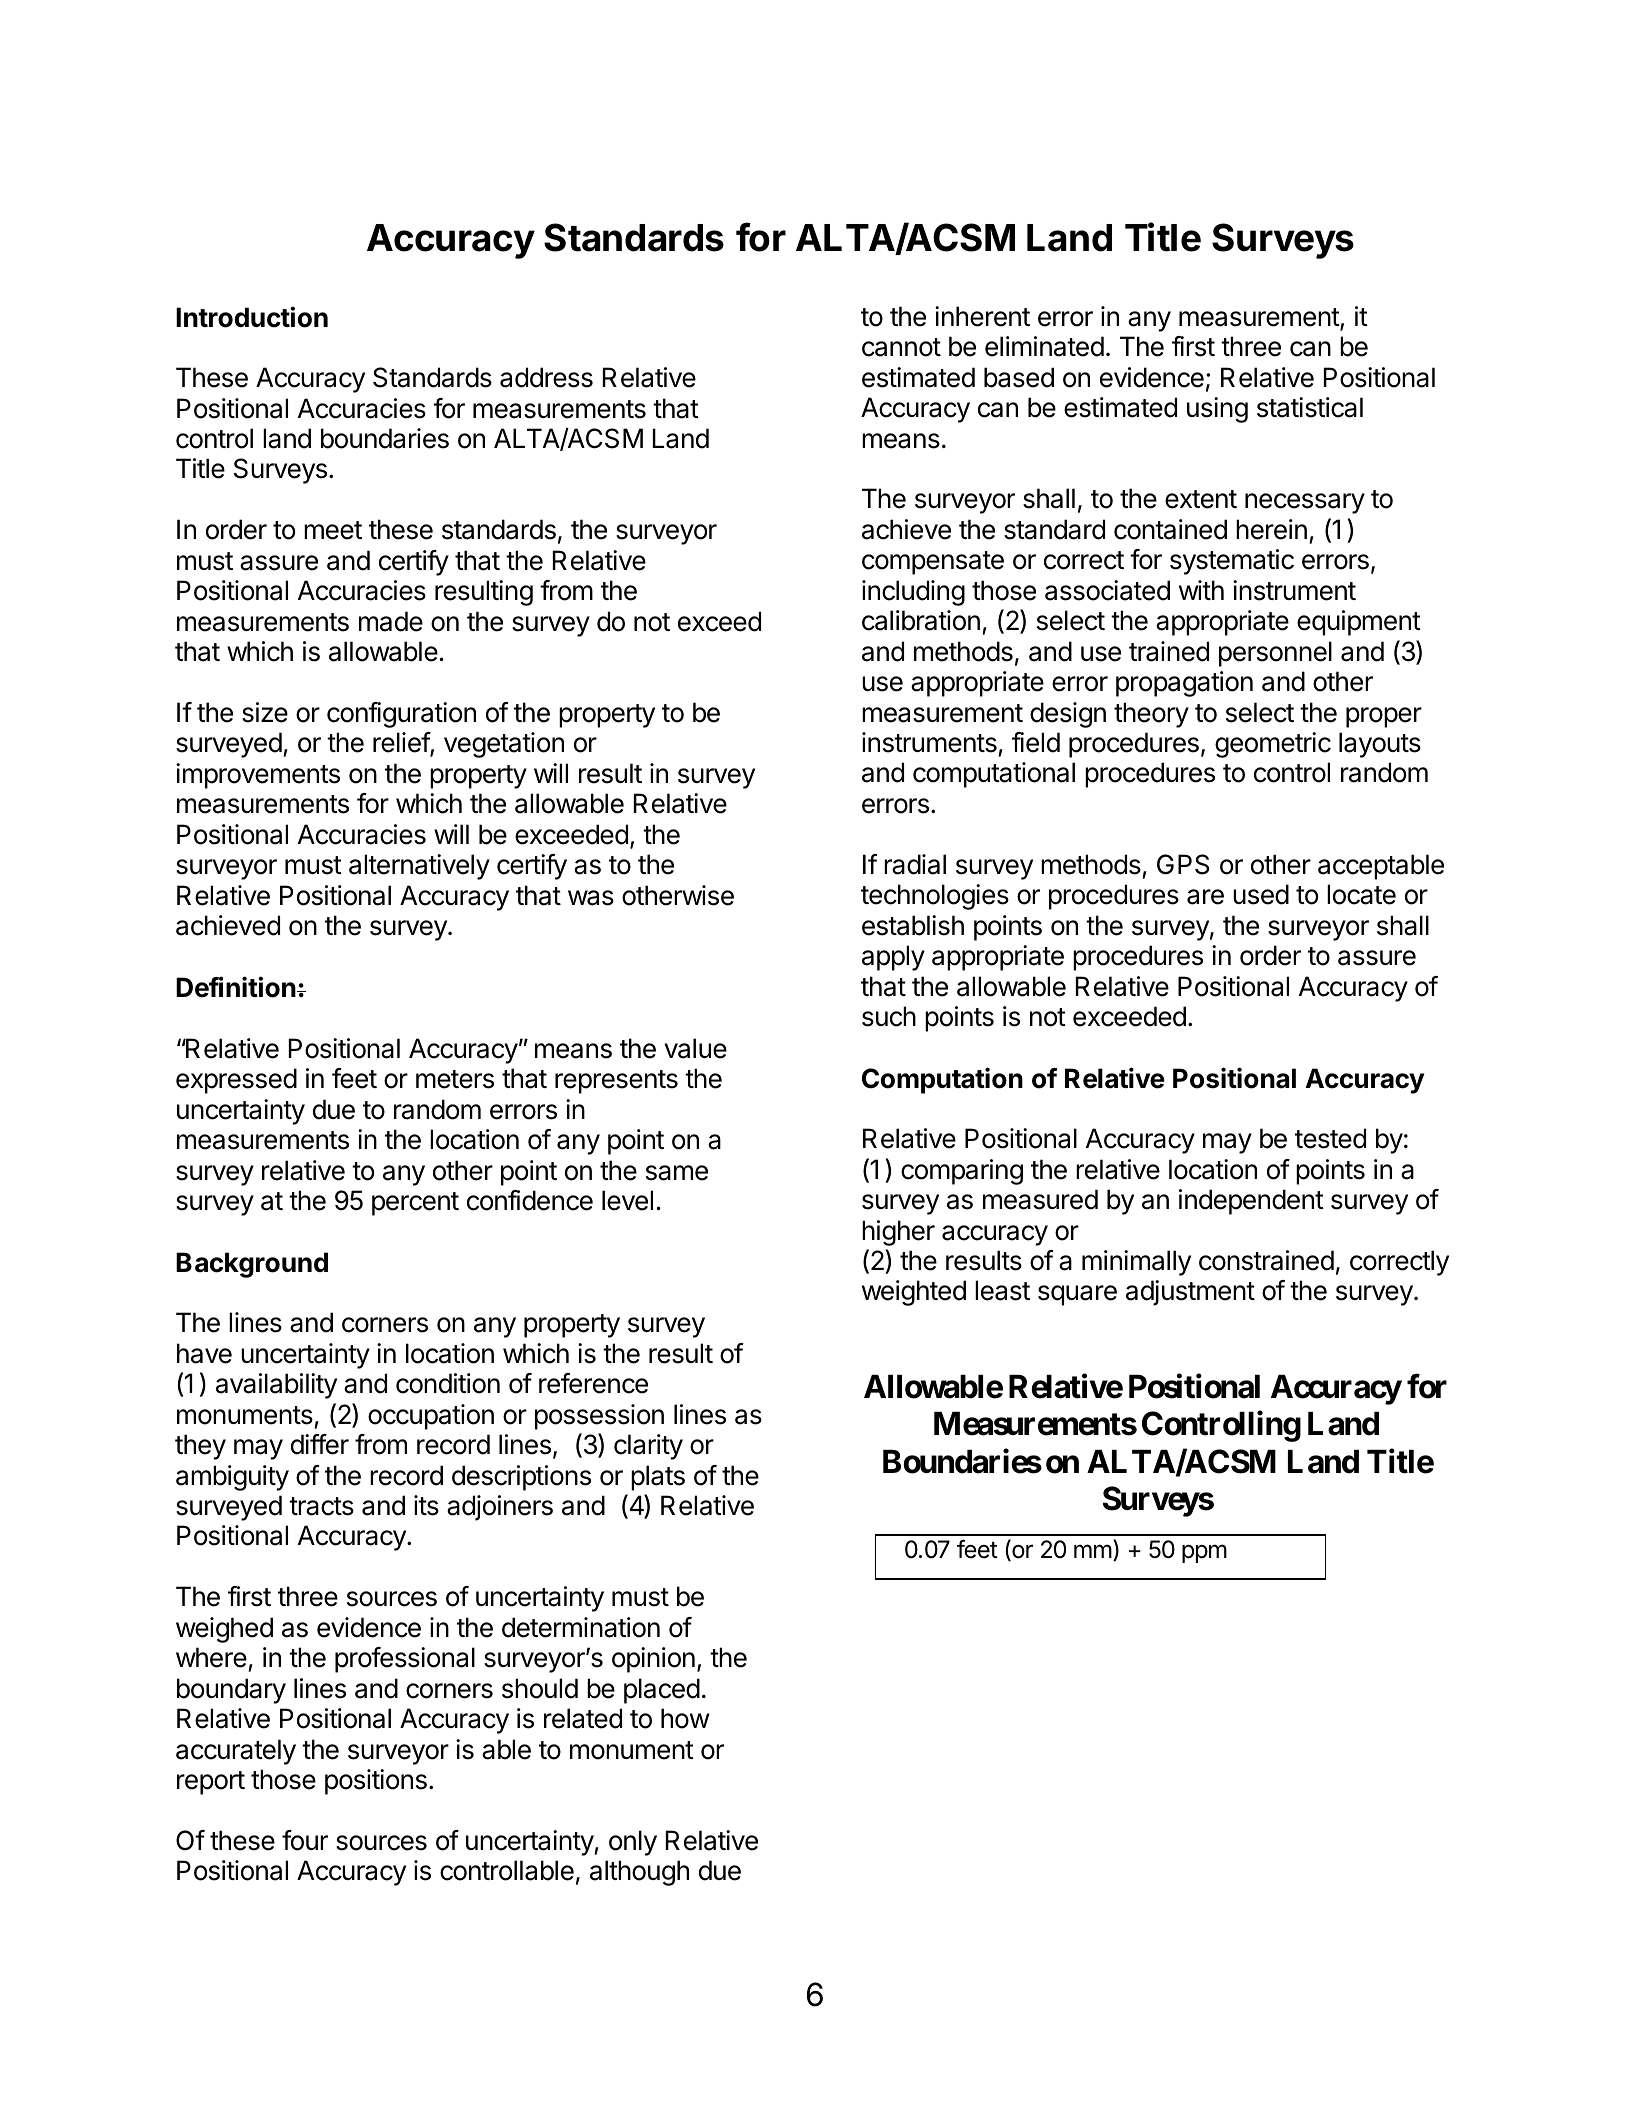 Image resolution: width=1626 pixels, height=2104 pixels. I want to click on using, so click(1217, 410).
